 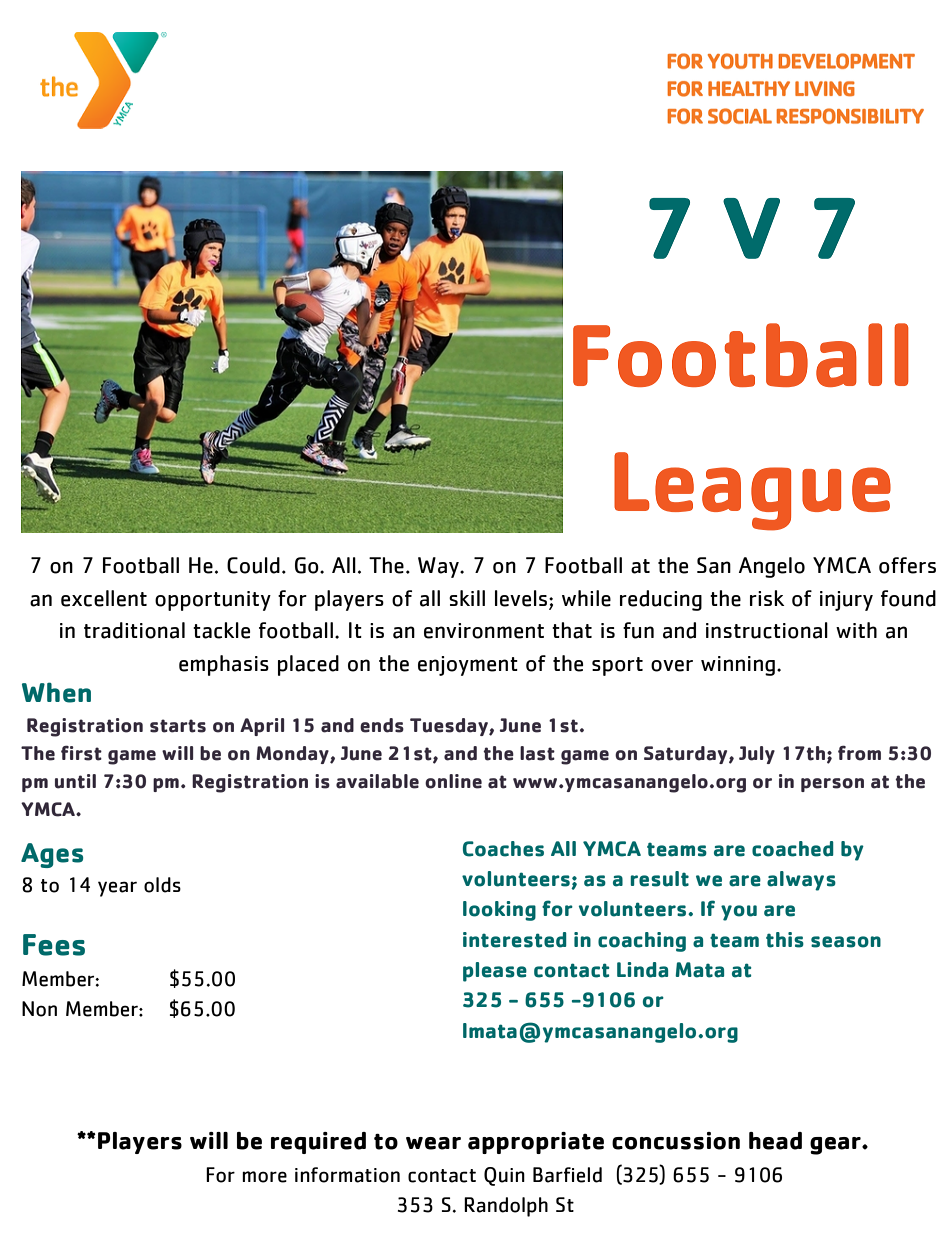 I want to click on gear, so click(x=836, y=1146).
